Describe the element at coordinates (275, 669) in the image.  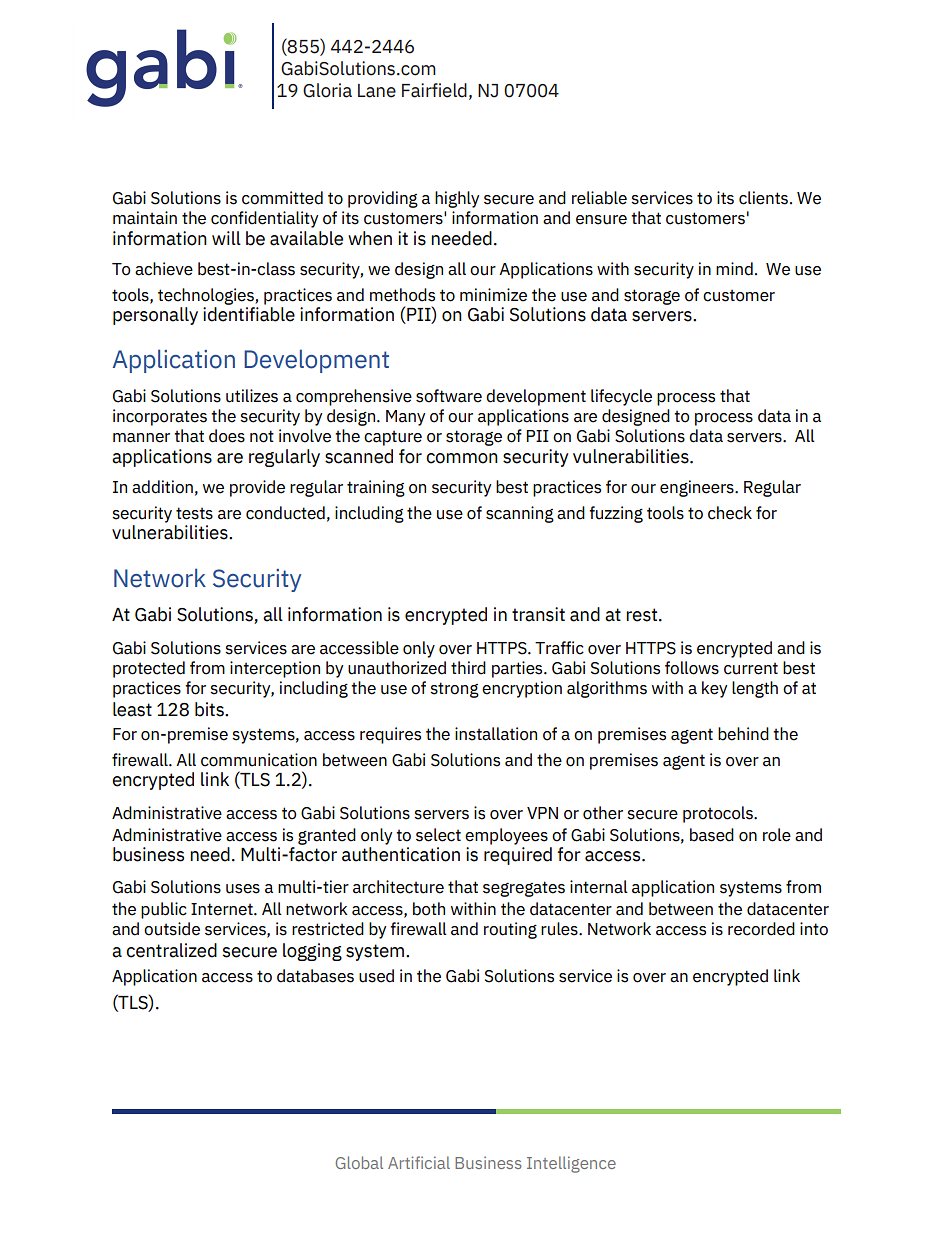
I see `interception` at that location.
